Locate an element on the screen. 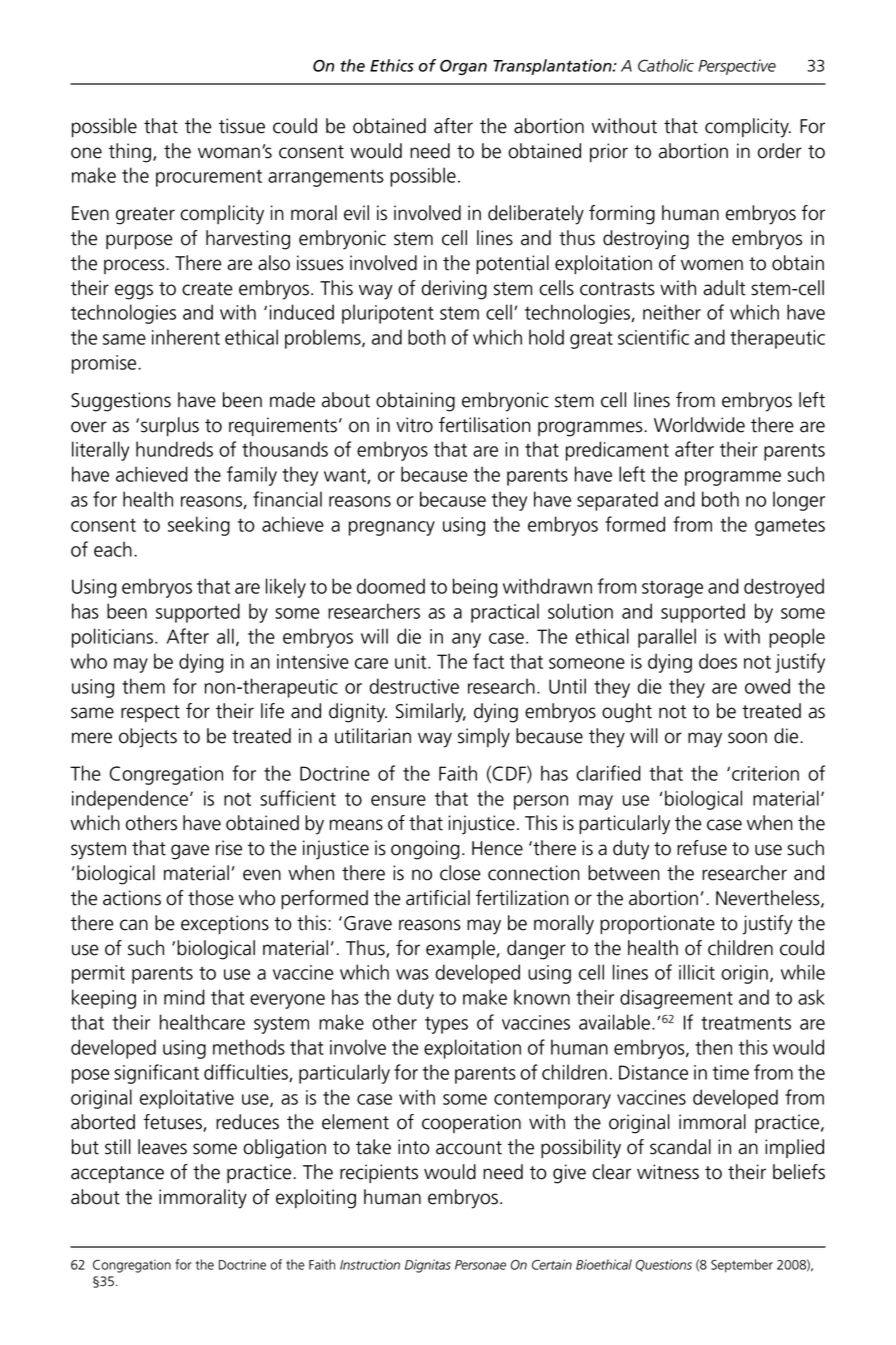 The width and height of the screenshot is (896, 1345). acceptance is located at coordinates (117, 1174).
